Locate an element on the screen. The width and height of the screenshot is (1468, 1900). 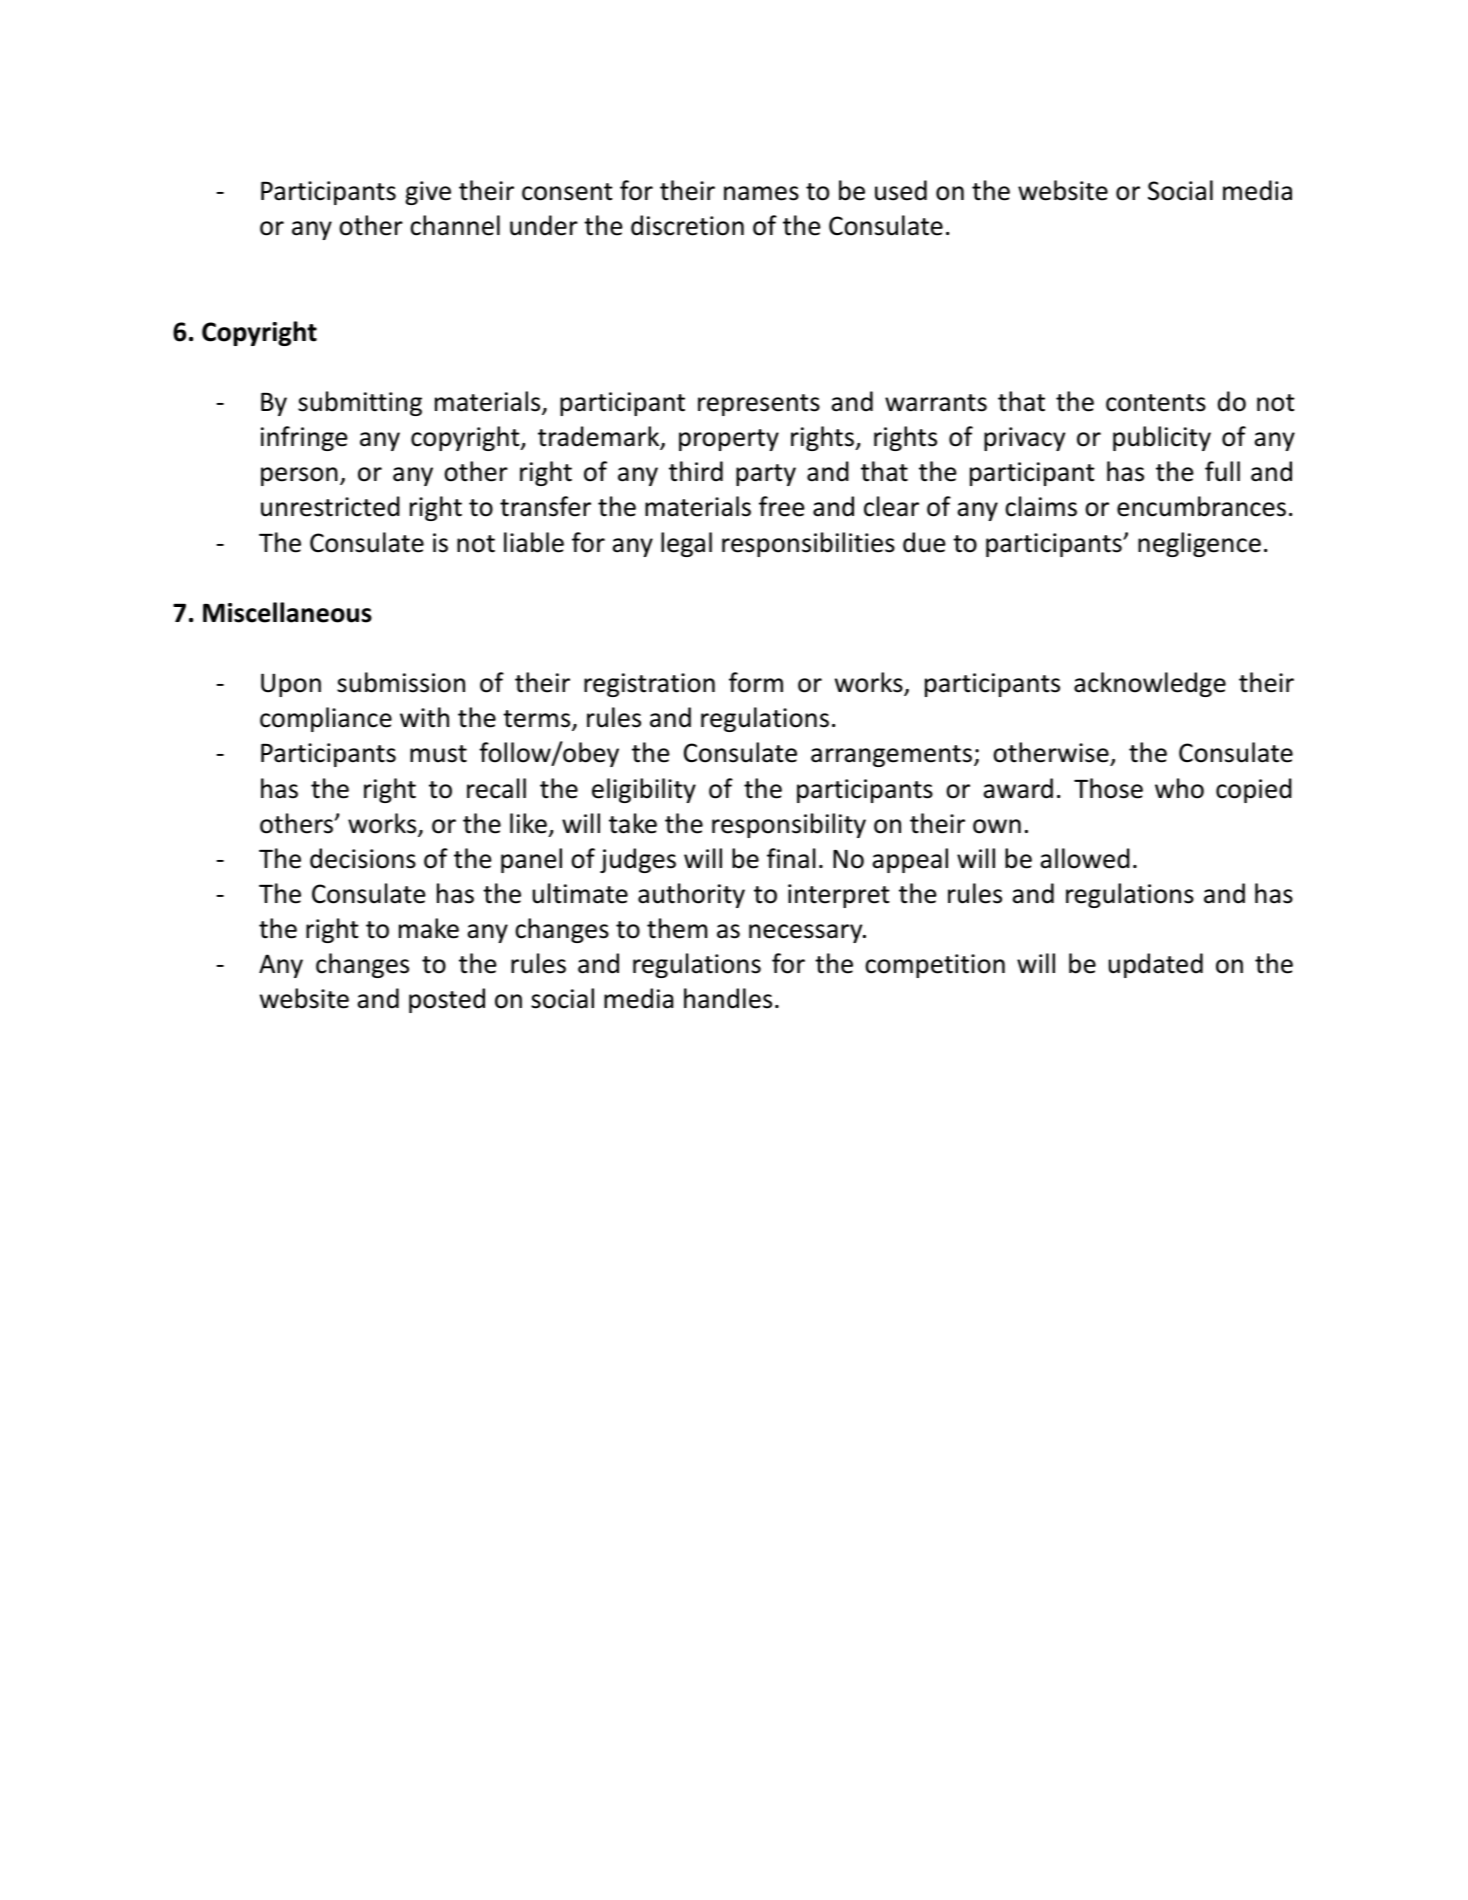
names is located at coordinates (761, 193).
